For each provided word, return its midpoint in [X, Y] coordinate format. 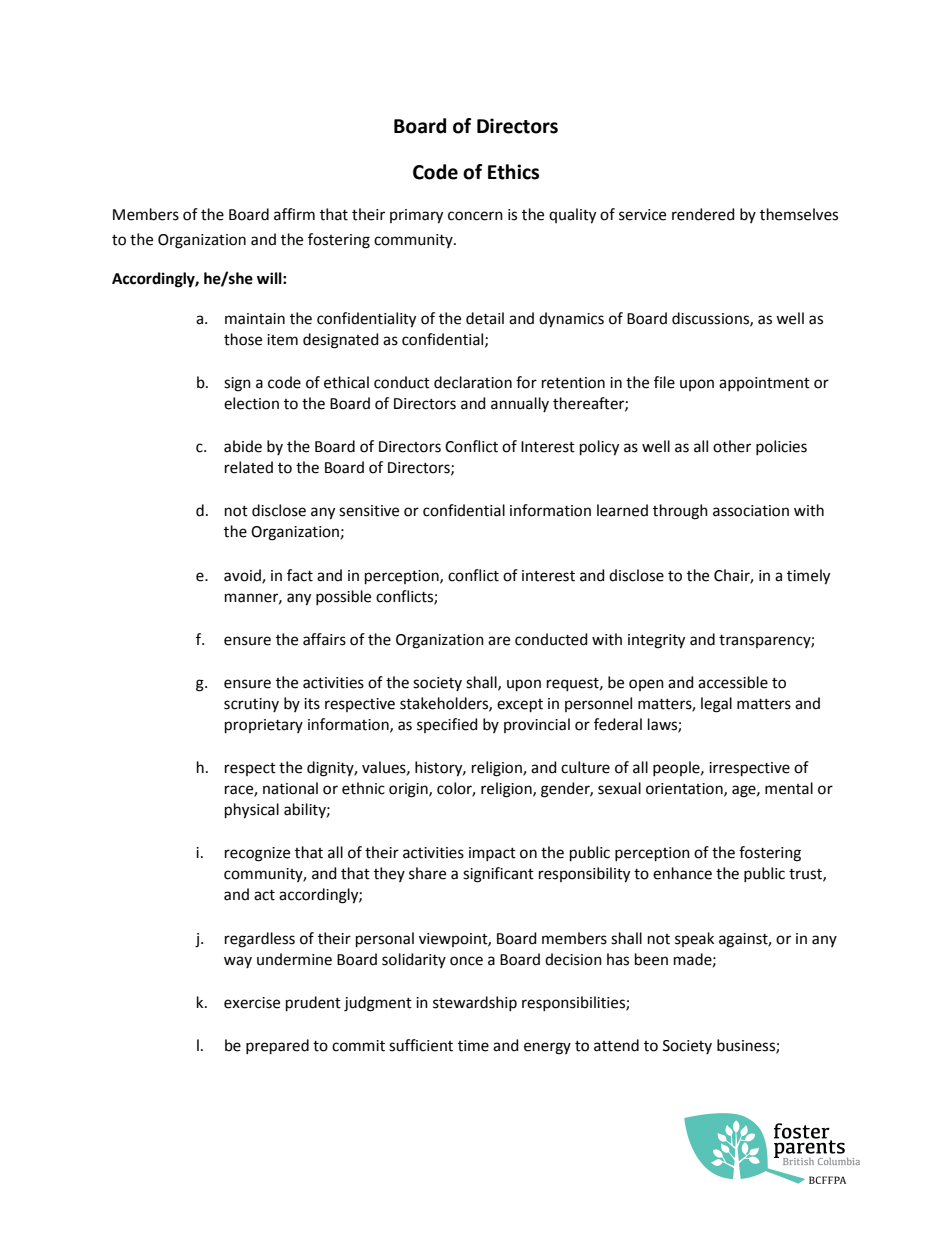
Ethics [513, 172]
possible [343, 597]
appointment [764, 384]
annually [520, 404]
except [520, 705]
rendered [703, 214]
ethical [346, 382]
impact [492, 854]
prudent [313, 1003]
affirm [294, 214]
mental [789, 788]
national [290, 788]
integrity [656, 641]
